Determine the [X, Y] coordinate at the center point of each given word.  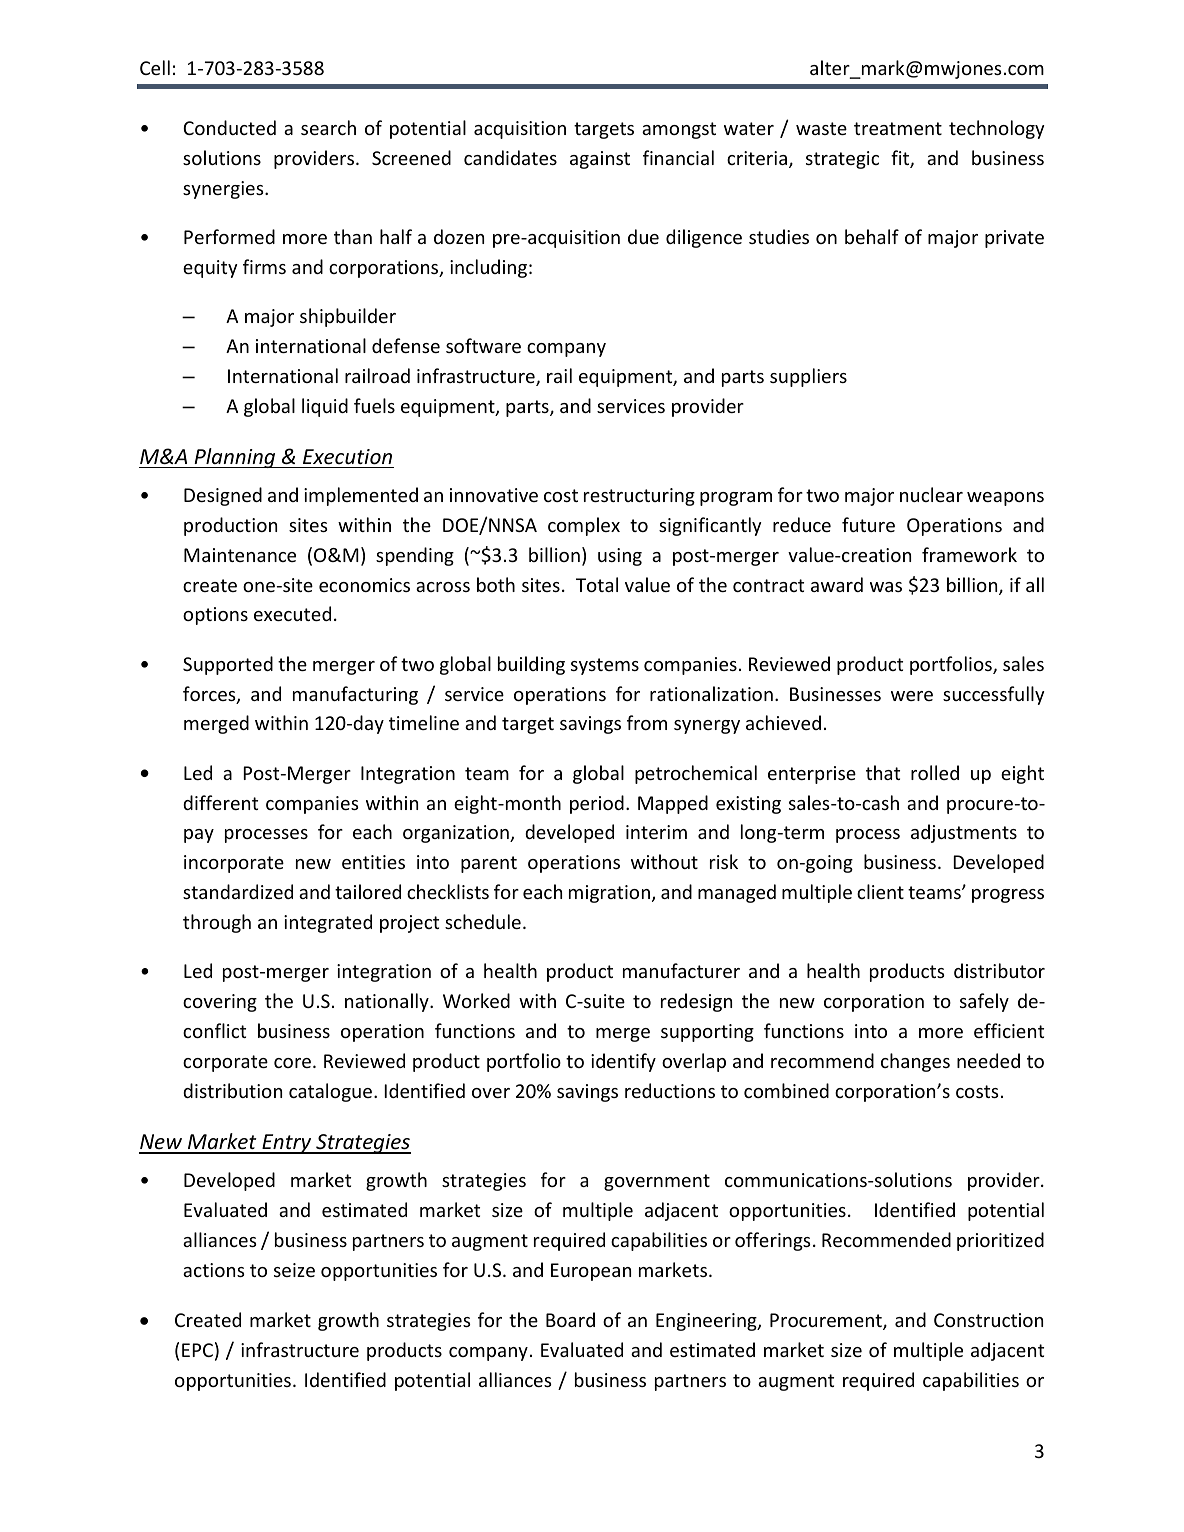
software [483, 345]
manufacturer [681, 970]
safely [984, 1002]
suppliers [808, 377]
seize [294, 1270]
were [912, 696]
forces [210, 695]
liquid [325, 407]
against [600, 160]
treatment [898, 128]
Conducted [229, 127]
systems [605, 666]
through [217, 923]
